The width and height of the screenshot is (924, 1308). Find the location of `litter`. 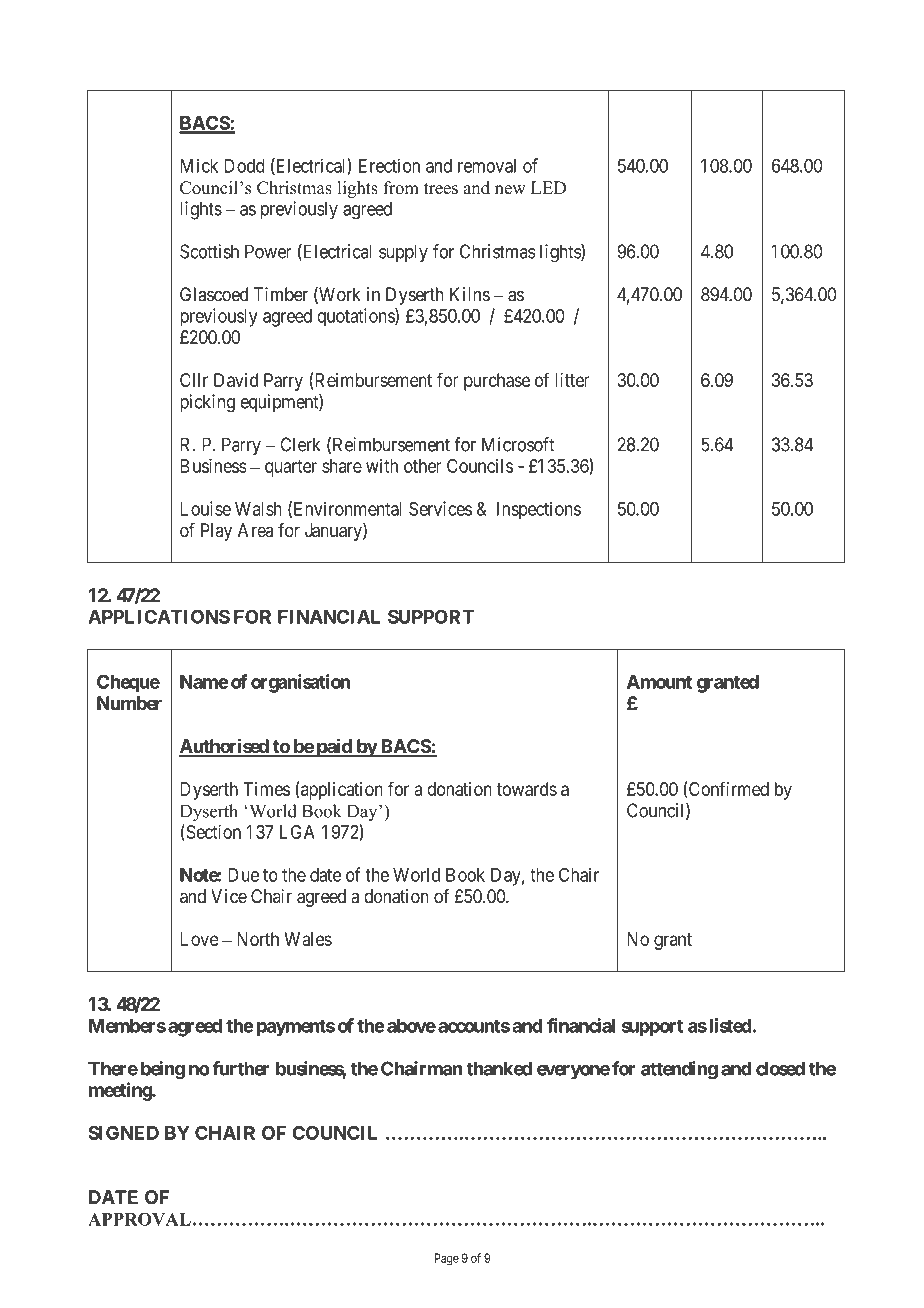

litter is located at coordinates (572, 380).
